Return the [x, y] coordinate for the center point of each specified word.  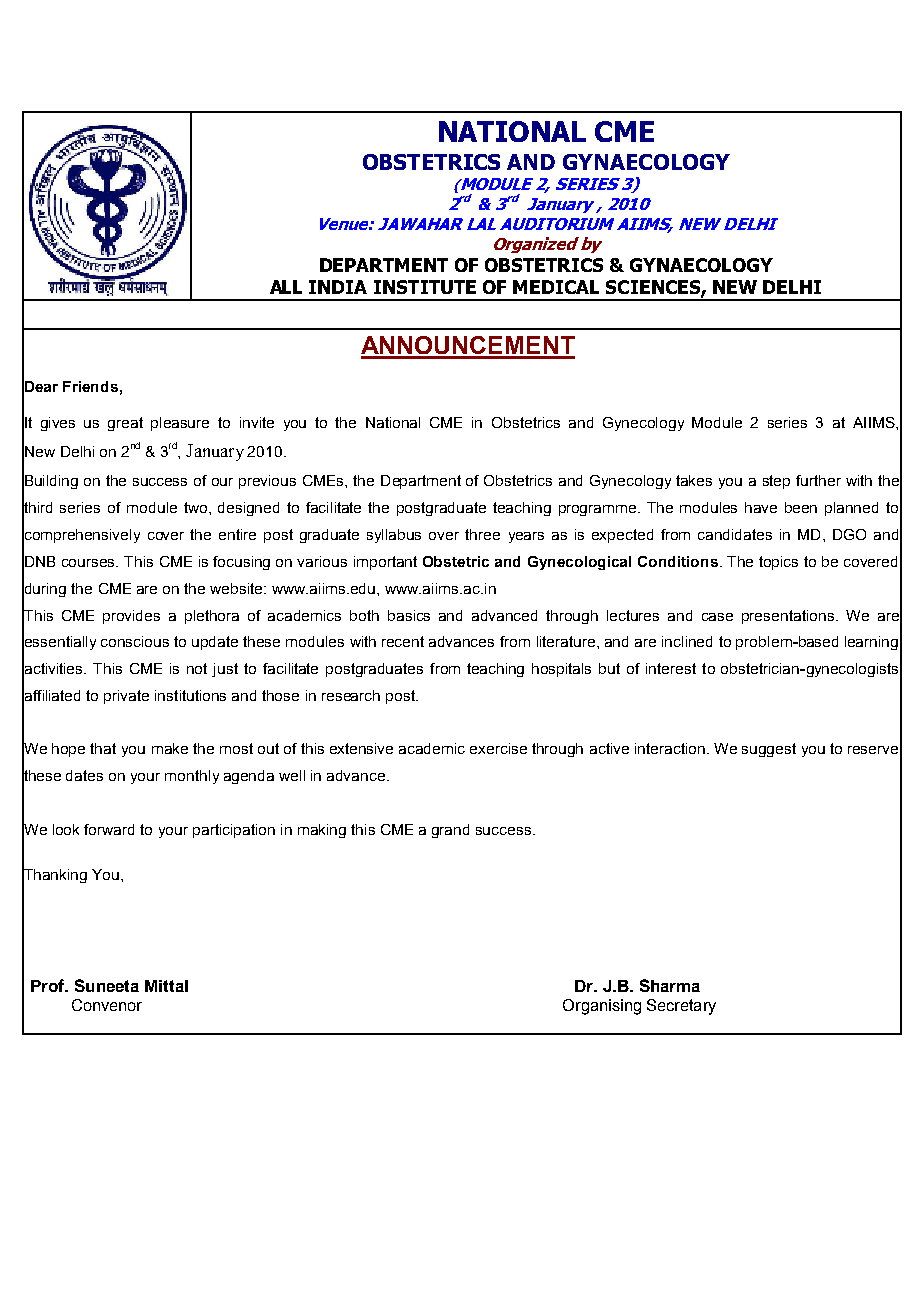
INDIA [338, 287]
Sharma [670, 985]
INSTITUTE [425, 287]
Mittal [166, 986]
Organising [602, 1007]
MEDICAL [556, 287]
